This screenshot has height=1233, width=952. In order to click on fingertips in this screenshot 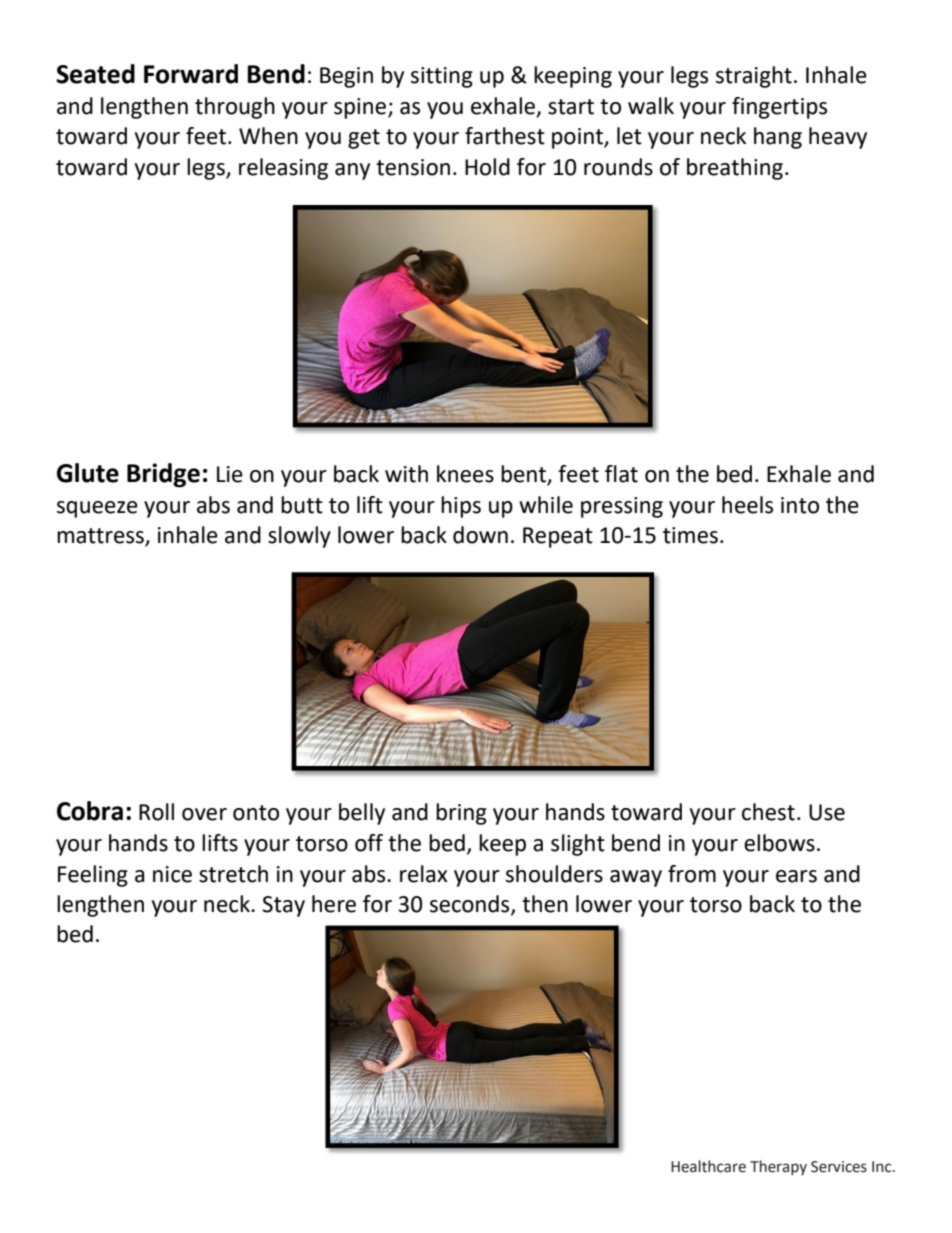, I will do `click(779, 108)`.
